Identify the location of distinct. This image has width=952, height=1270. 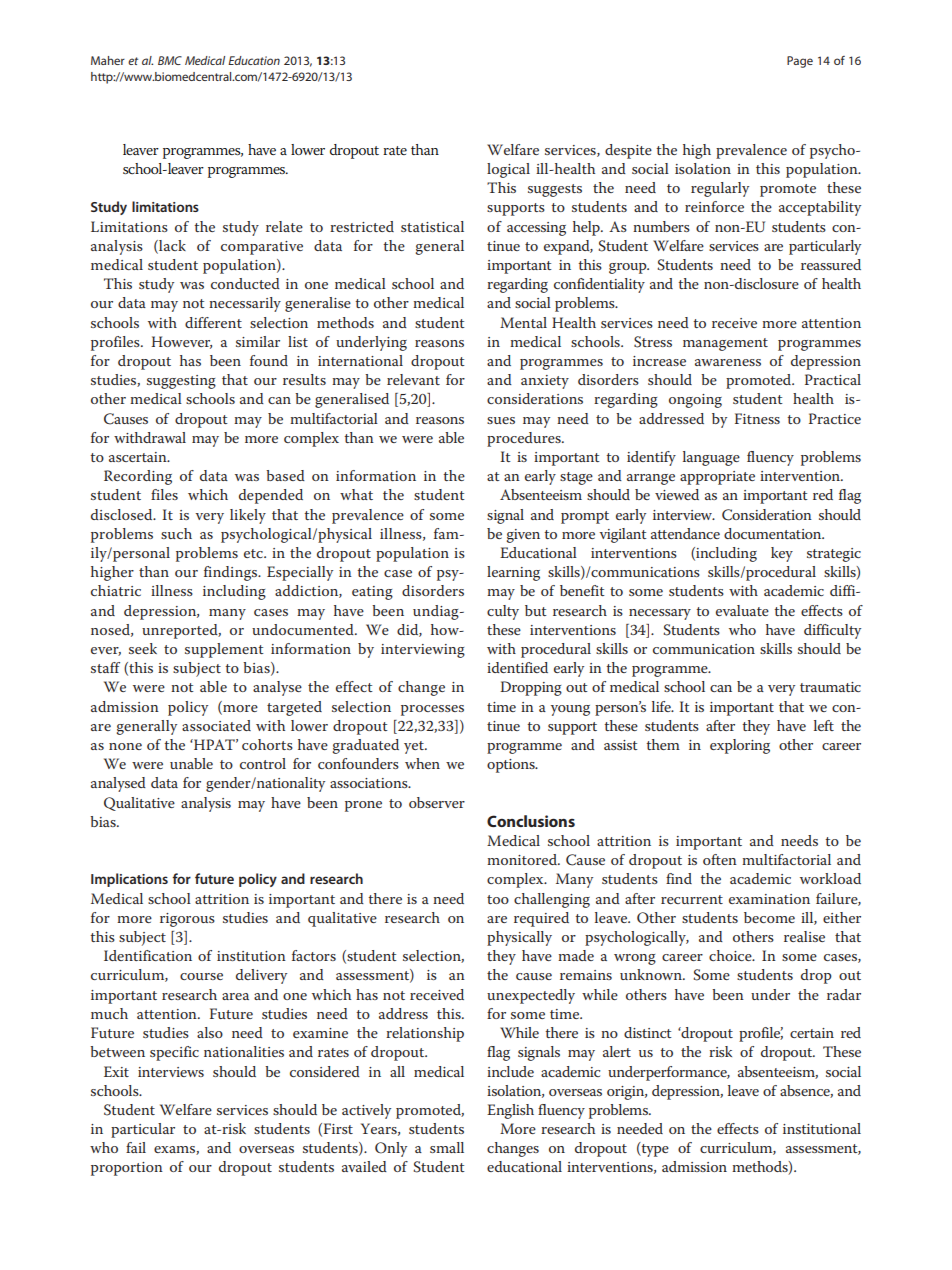
(648, 1032).
